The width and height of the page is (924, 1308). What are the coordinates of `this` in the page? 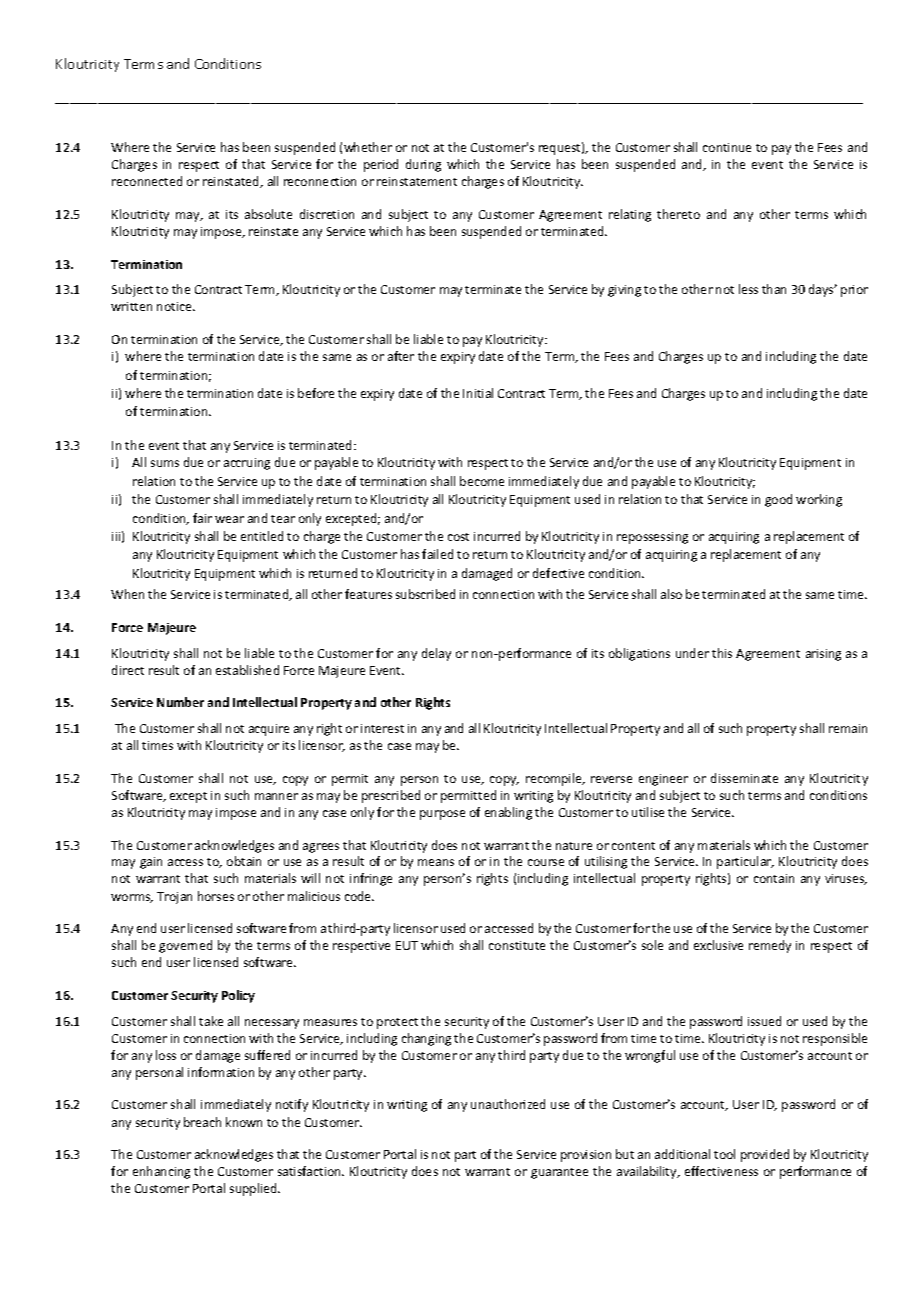 It's located at (722, 653).
